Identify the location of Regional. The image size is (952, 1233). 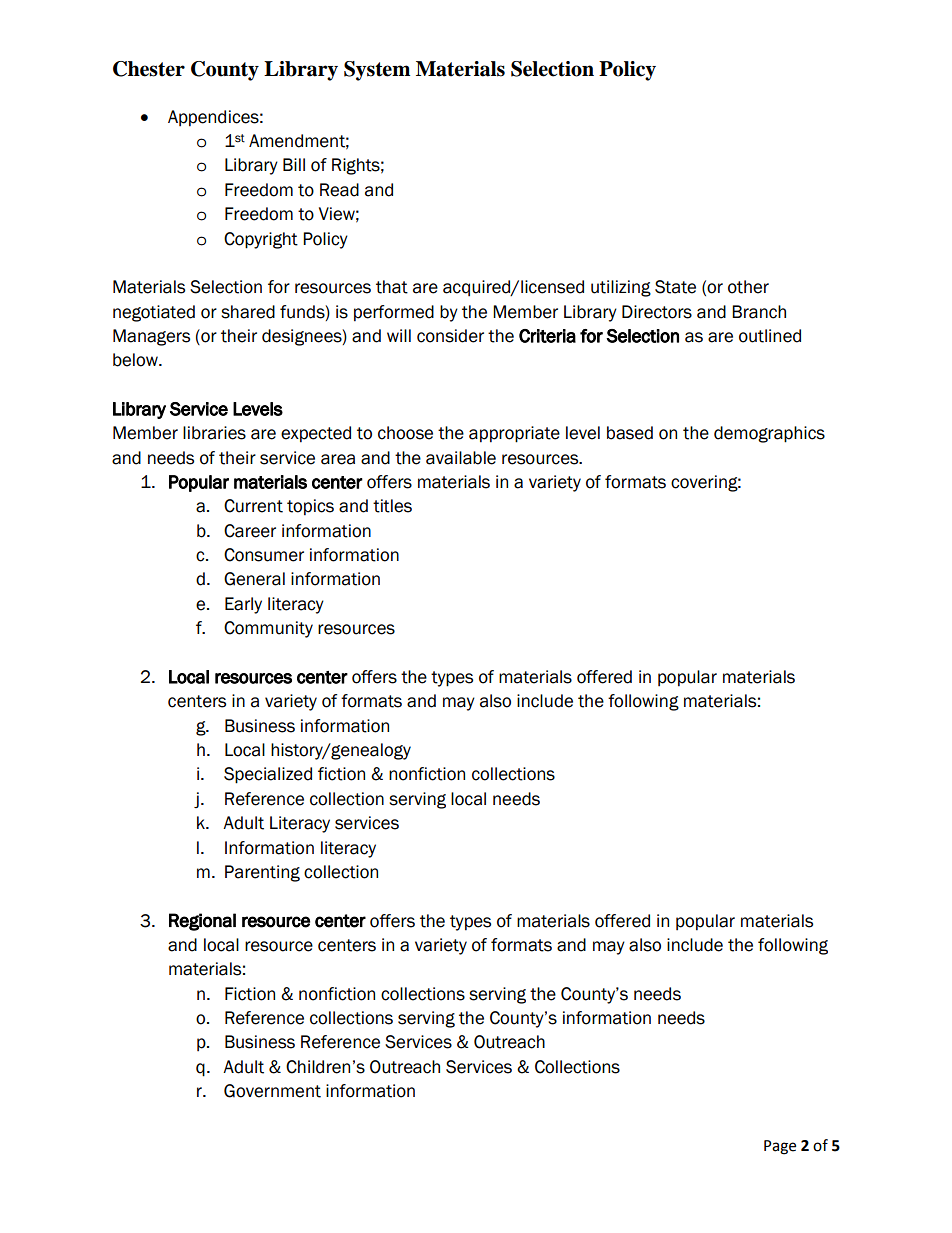
(202, 922).
